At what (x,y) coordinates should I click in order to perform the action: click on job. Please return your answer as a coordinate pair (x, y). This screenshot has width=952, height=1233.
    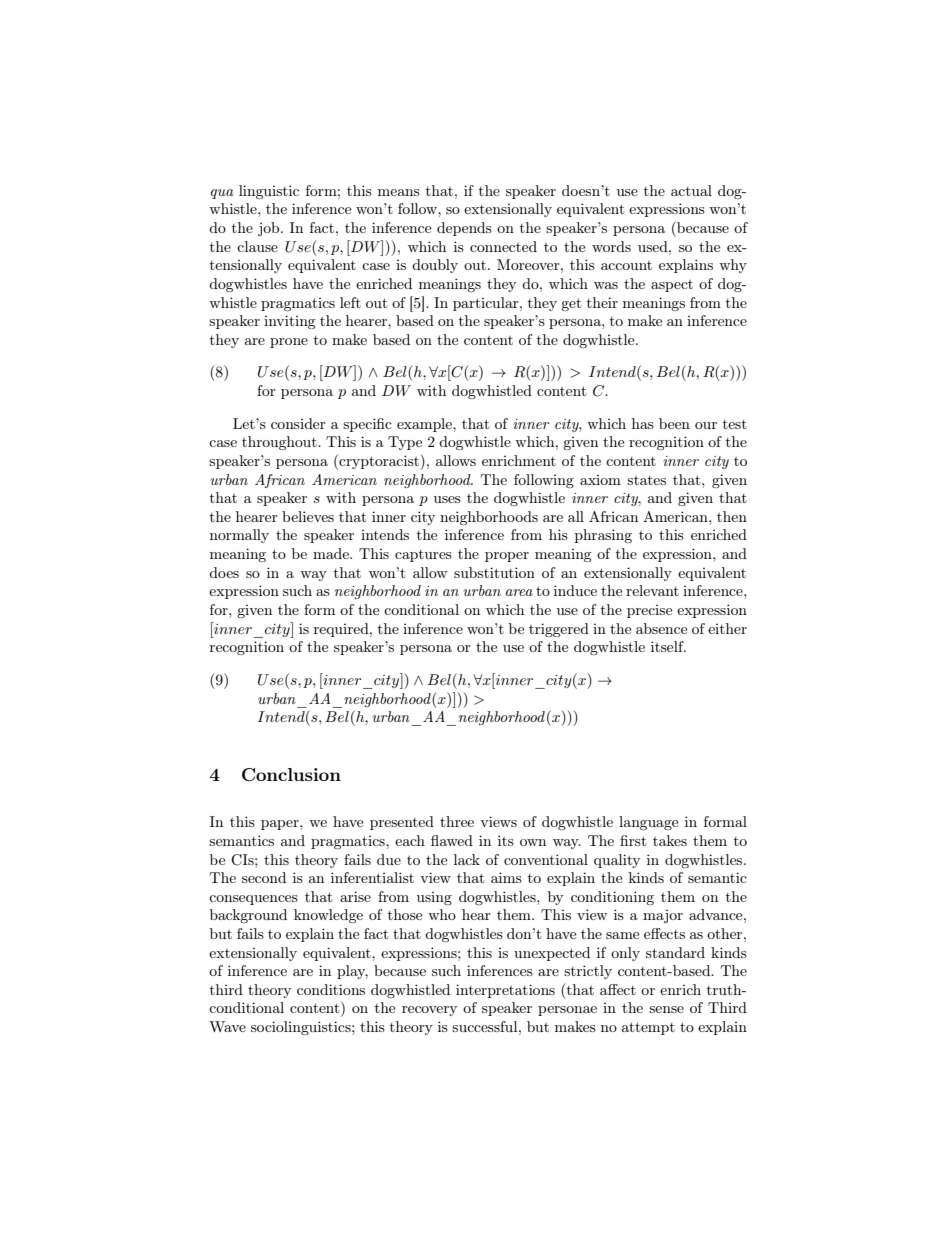
    Looking at the image, I should click on (270, 229).
